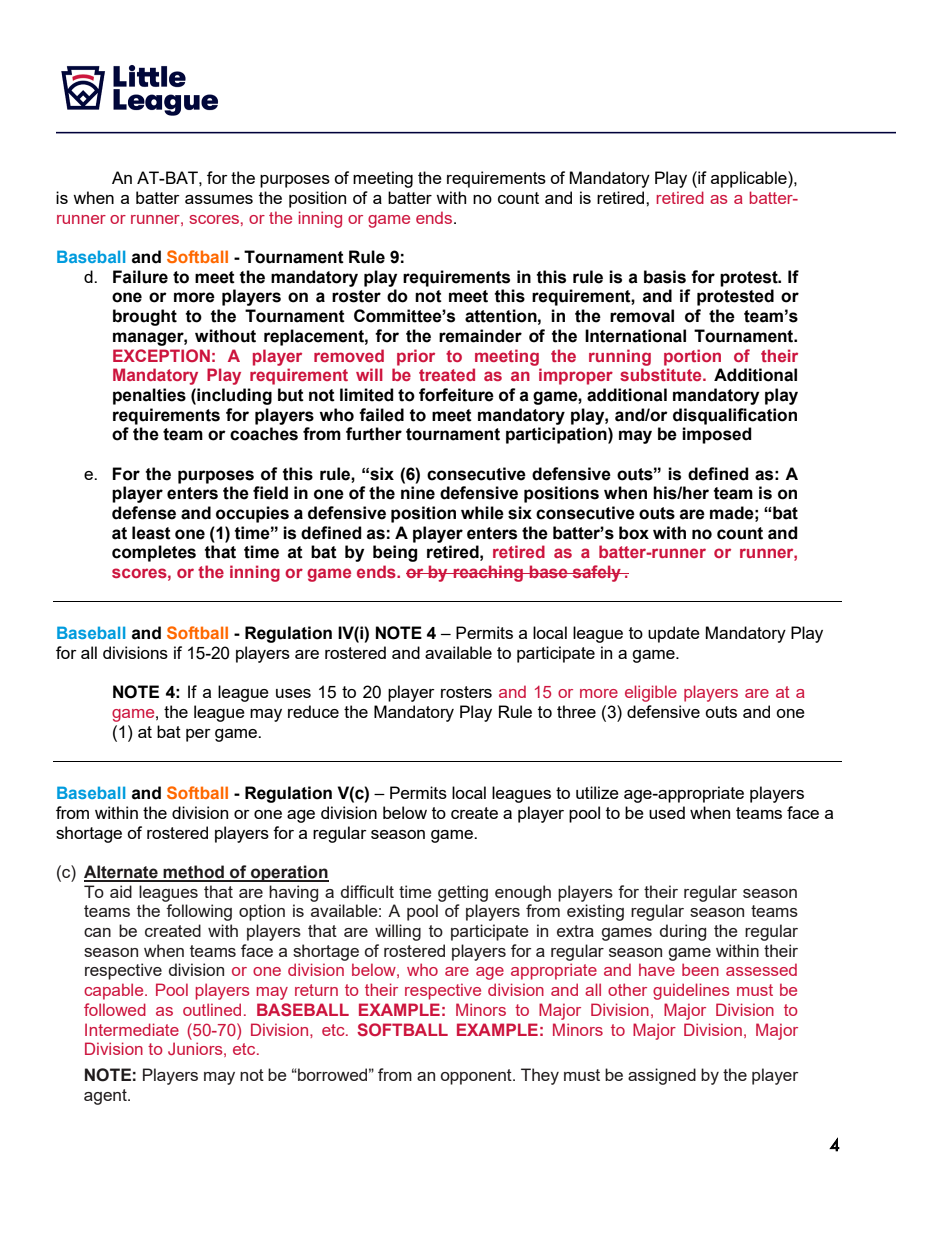  What do you see at coordinates (750, 179) in the document?
I see `applicable` at bounding box center [750, 179].
